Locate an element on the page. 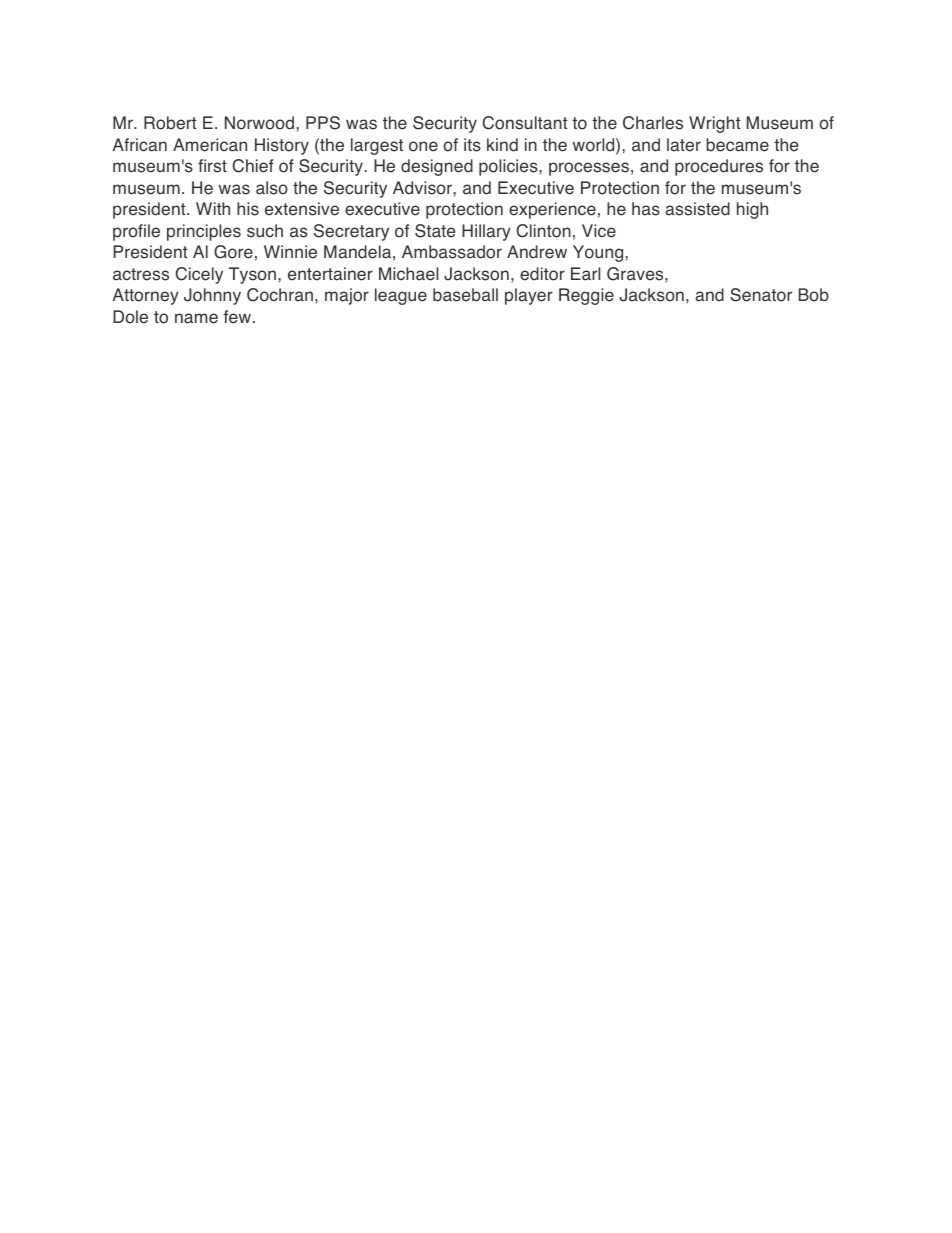 Image resolution: width=952 pixels, height=1233 pixels. Cicely is located at coordinates (199, 275).
